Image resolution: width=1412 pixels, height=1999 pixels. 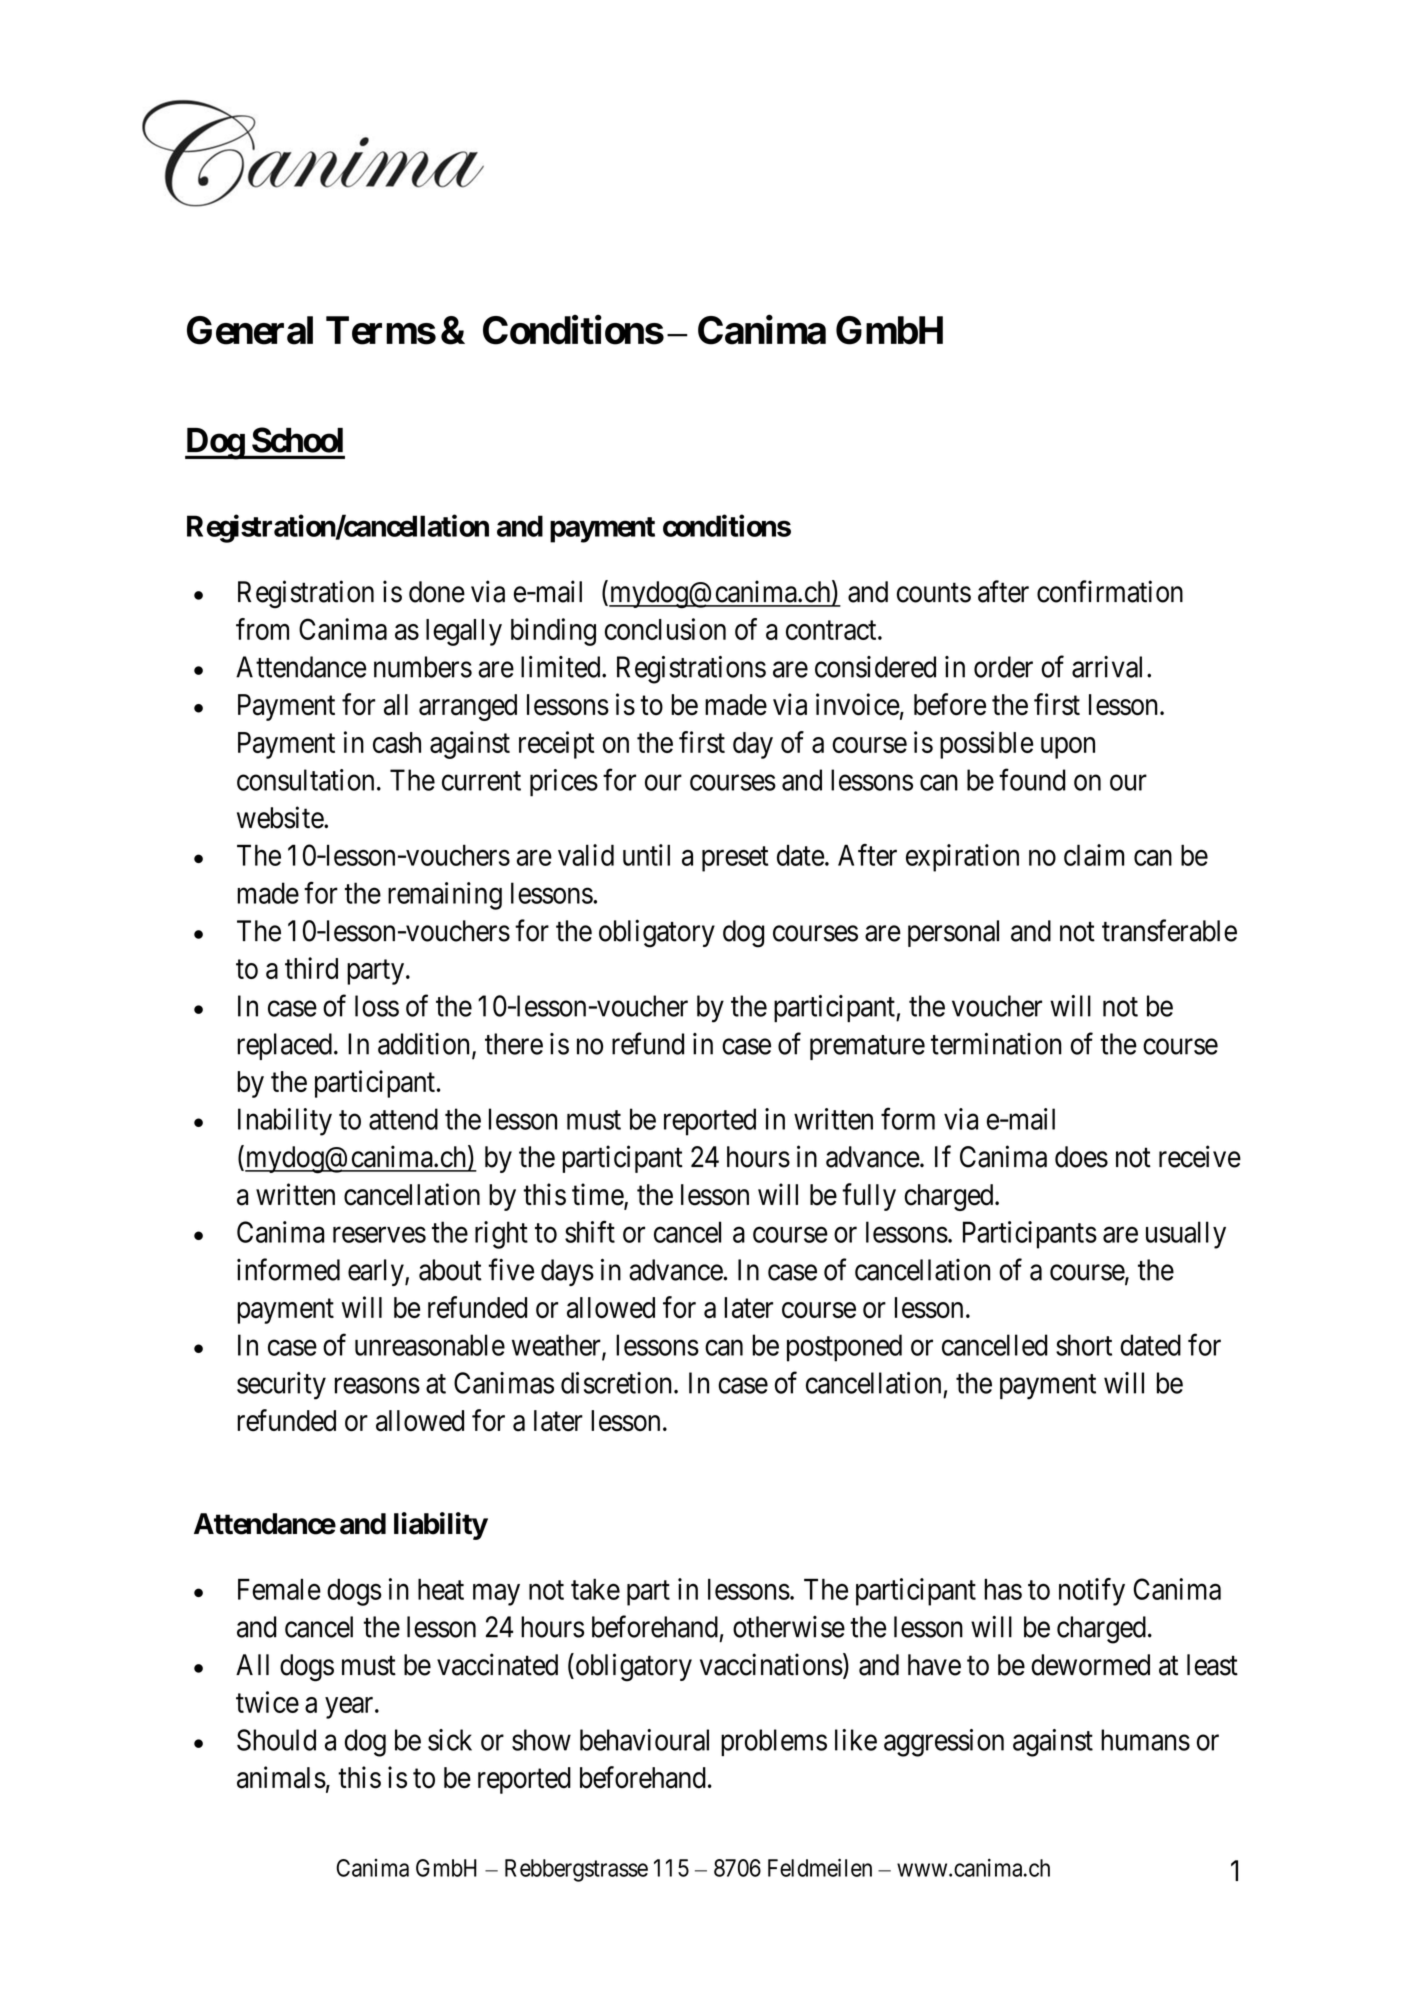 What do you see at coordinates (644, 1740) in the document?
I see `behavioural` at bounding box center [644, 1740].
